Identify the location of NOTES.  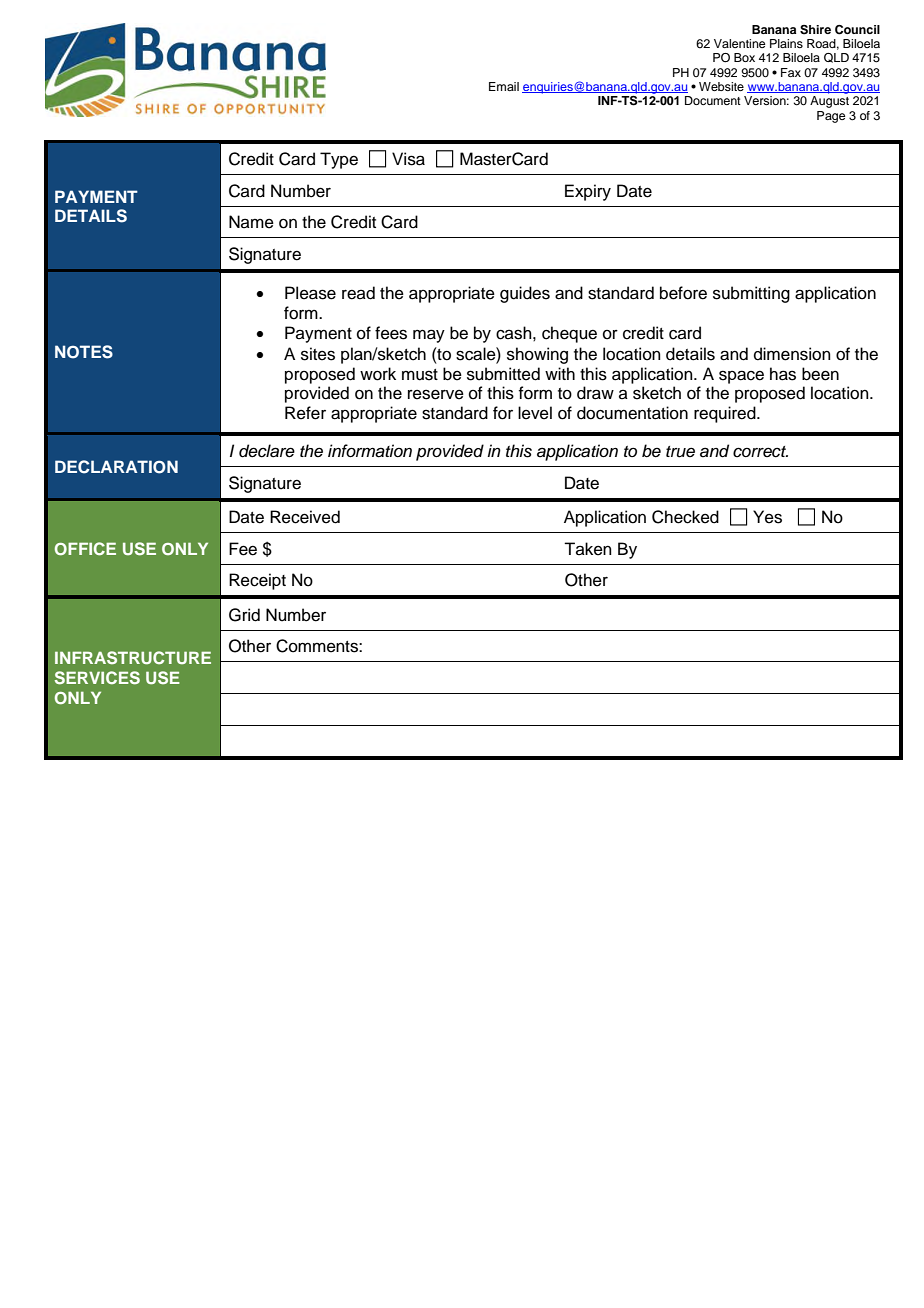
(84, 352).
